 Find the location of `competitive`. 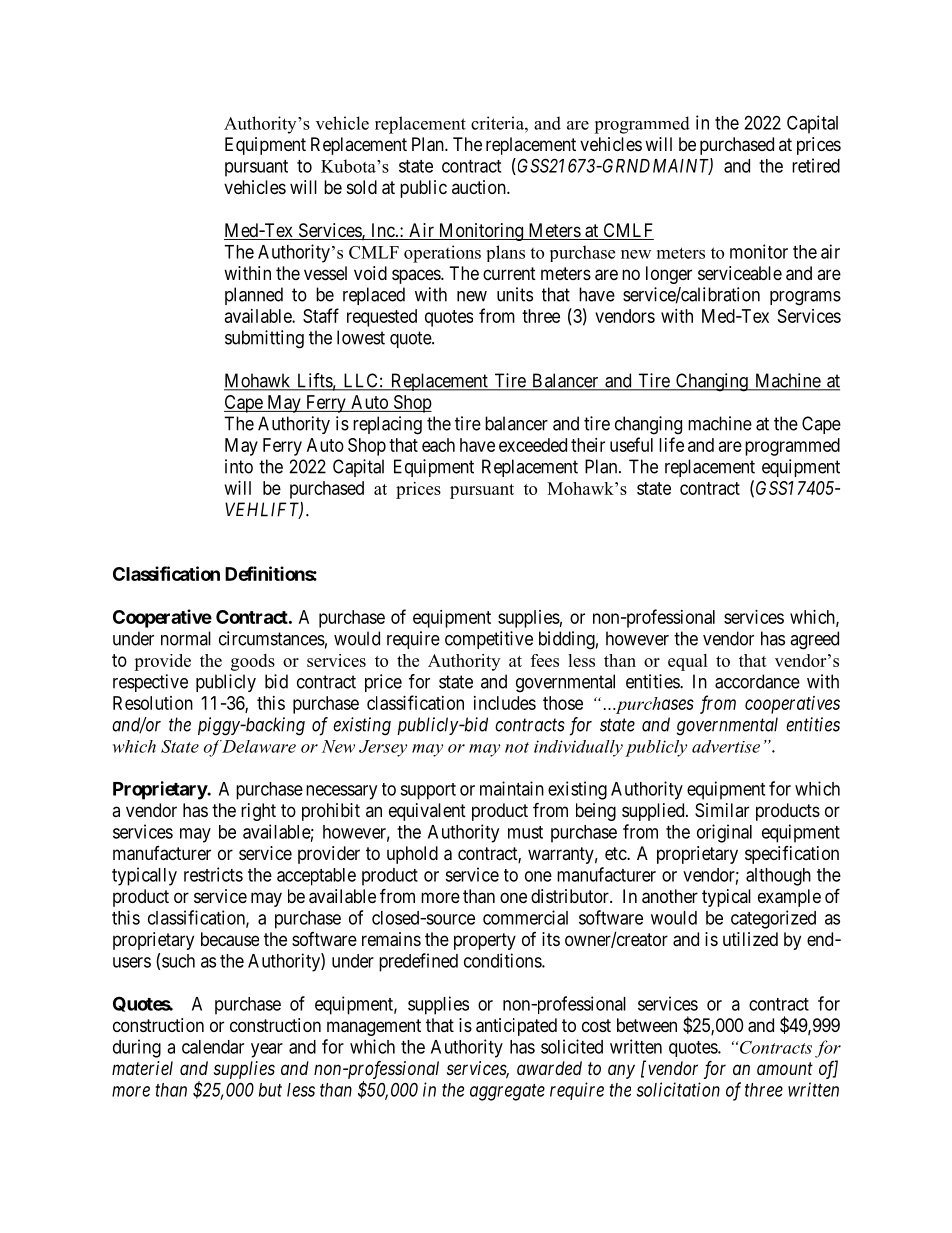

competitive is located at coordinates (489, 640).
